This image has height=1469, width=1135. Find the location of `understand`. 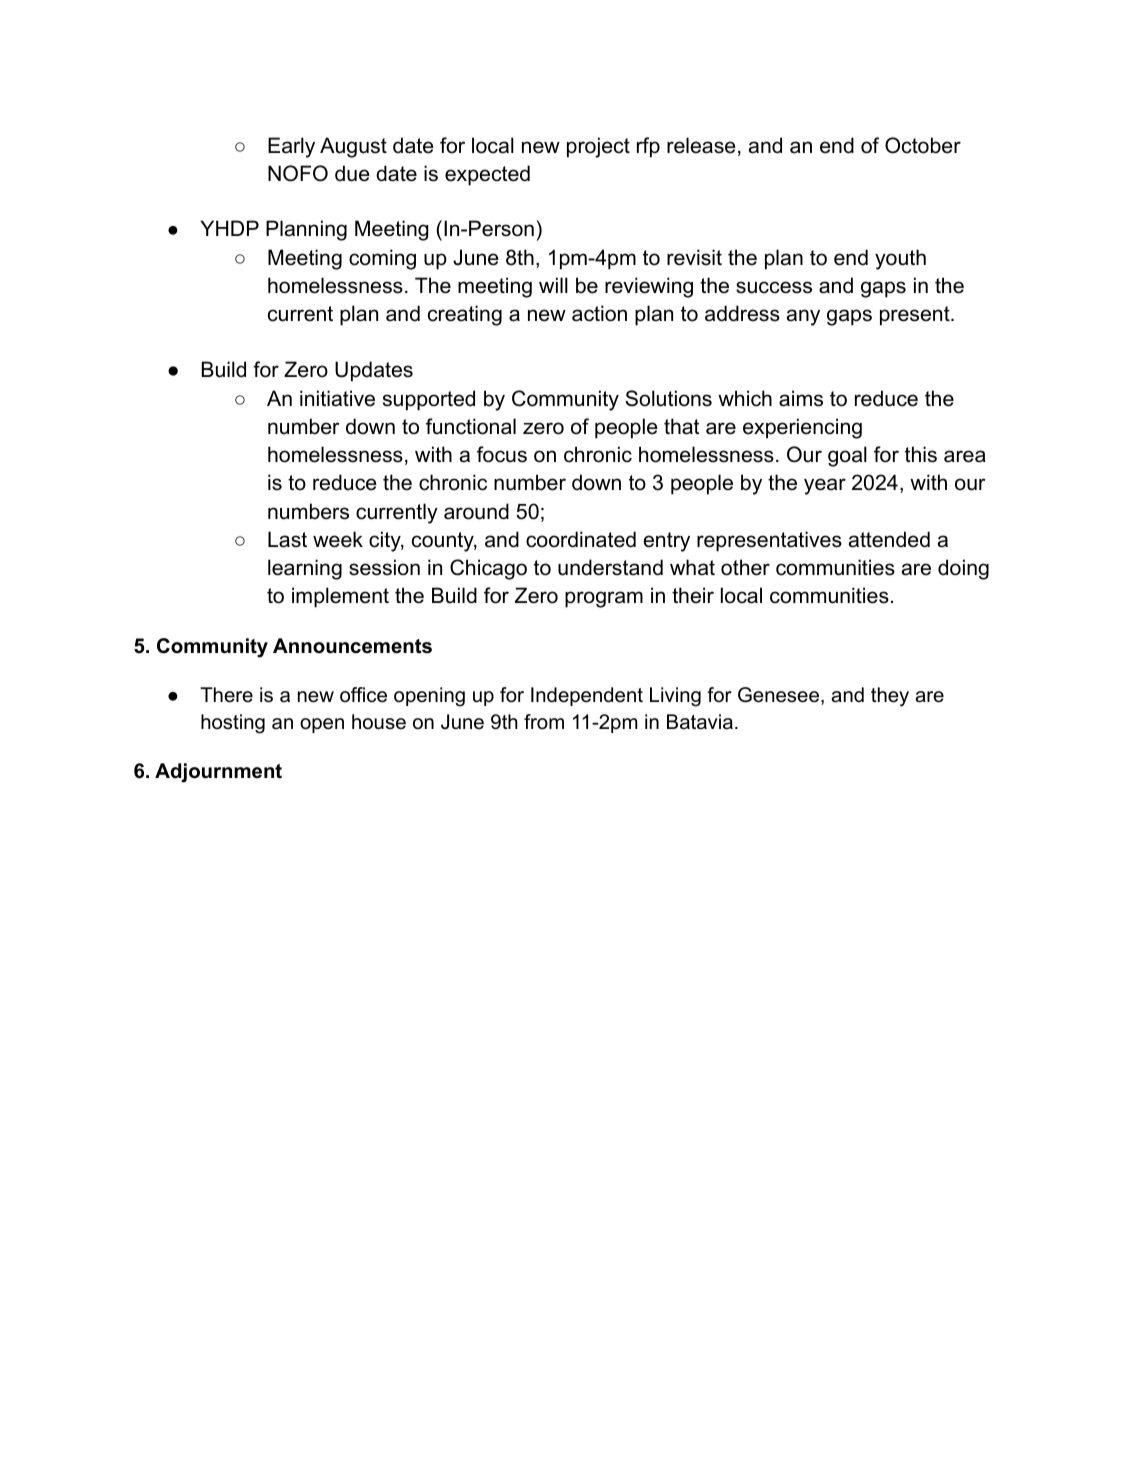

understand is located at coordinates (610, 567).
